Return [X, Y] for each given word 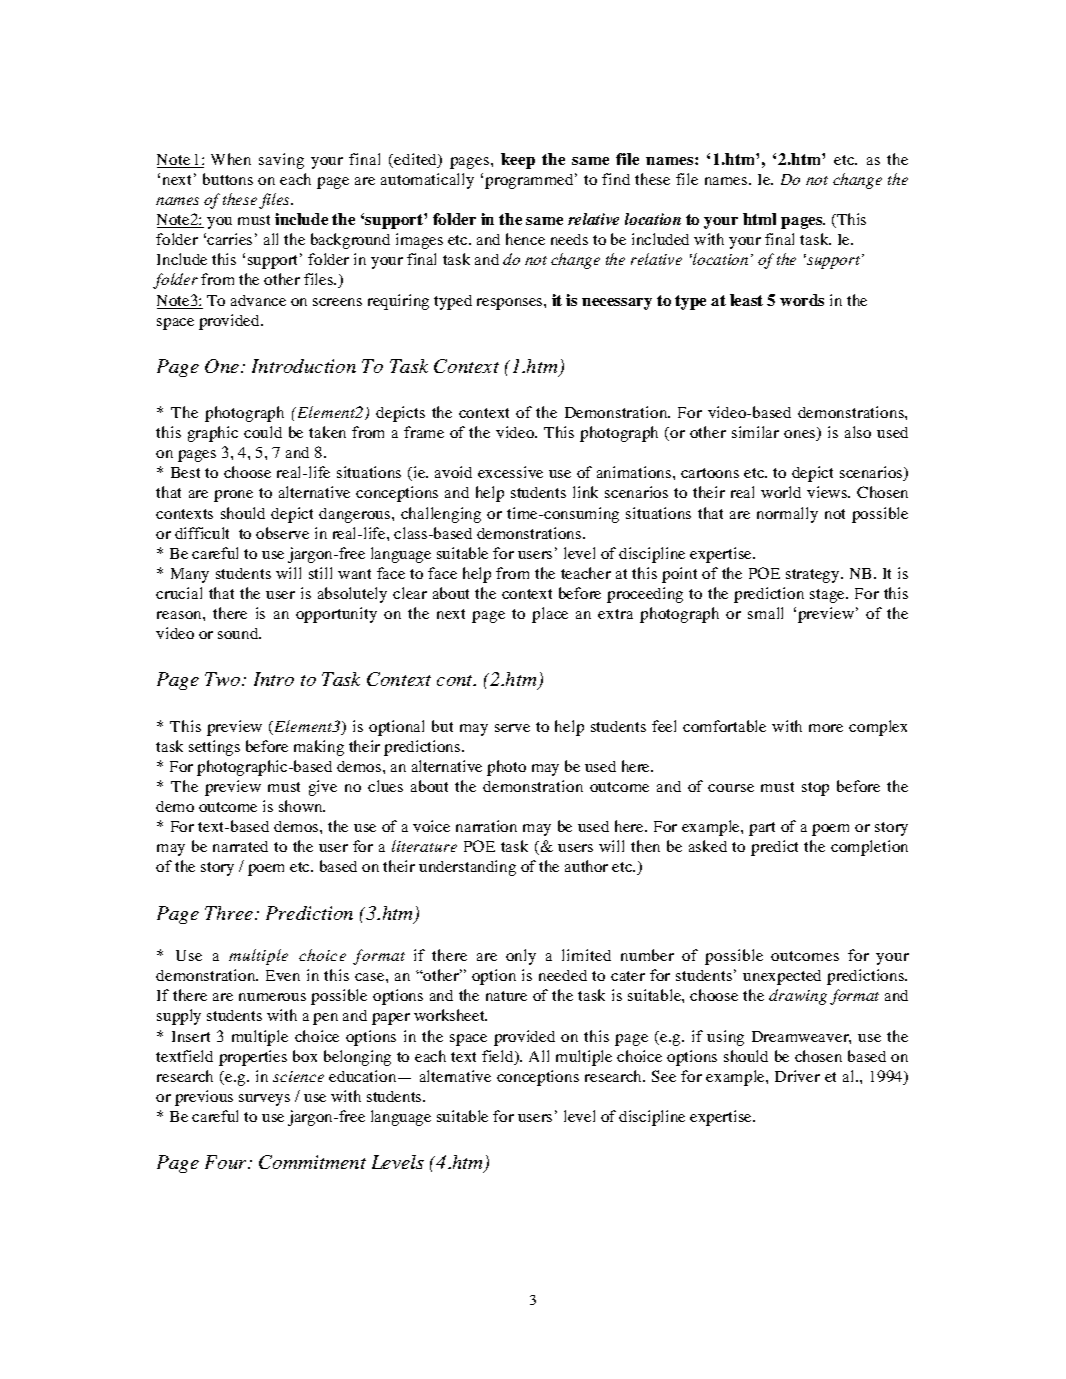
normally [787, 515]
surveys [264, 1100]
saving [281, 161]
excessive [510, 472]
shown [302, 806]
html [759, 219]
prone [233, 496]
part [762, 829]
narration [486, 826]
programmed [530, 181]
